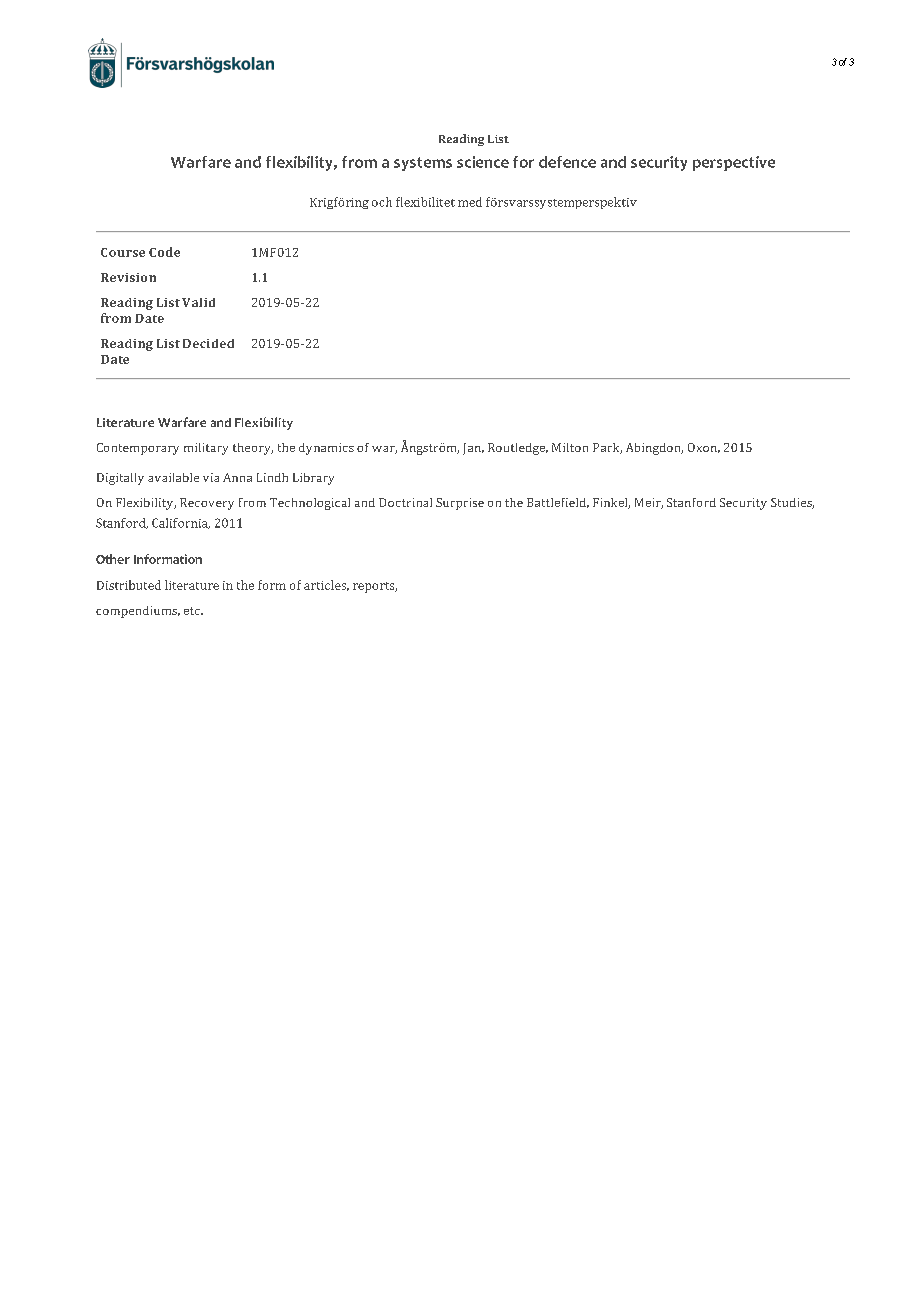 Image resolution: width=924 pixels, height=1304 pixels. What do you see at coordinates (734, 163) in the document?
I see `perspective` at bounding box center [734, 163].
